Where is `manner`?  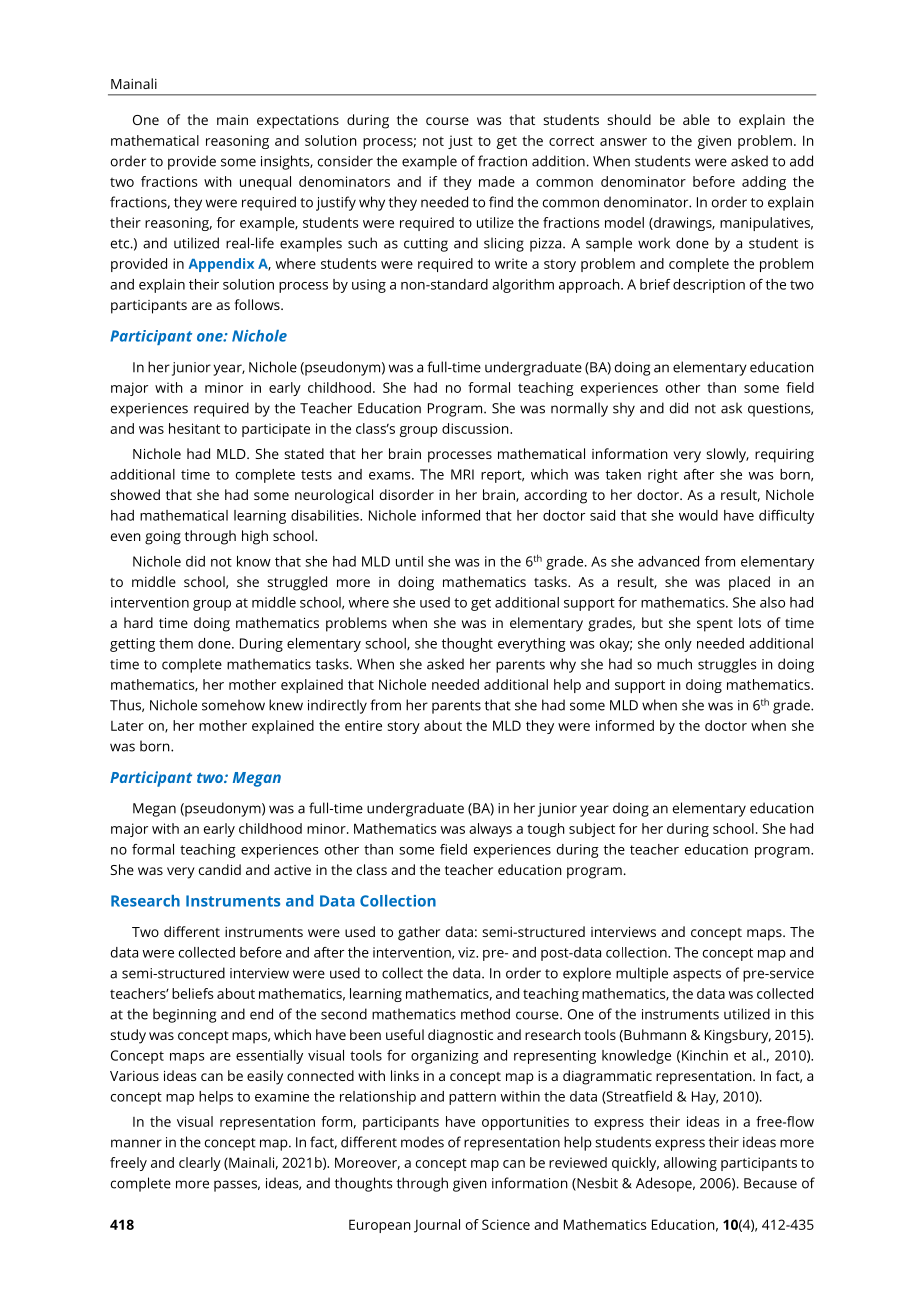
manner is located at coordinates (136, 1143).
